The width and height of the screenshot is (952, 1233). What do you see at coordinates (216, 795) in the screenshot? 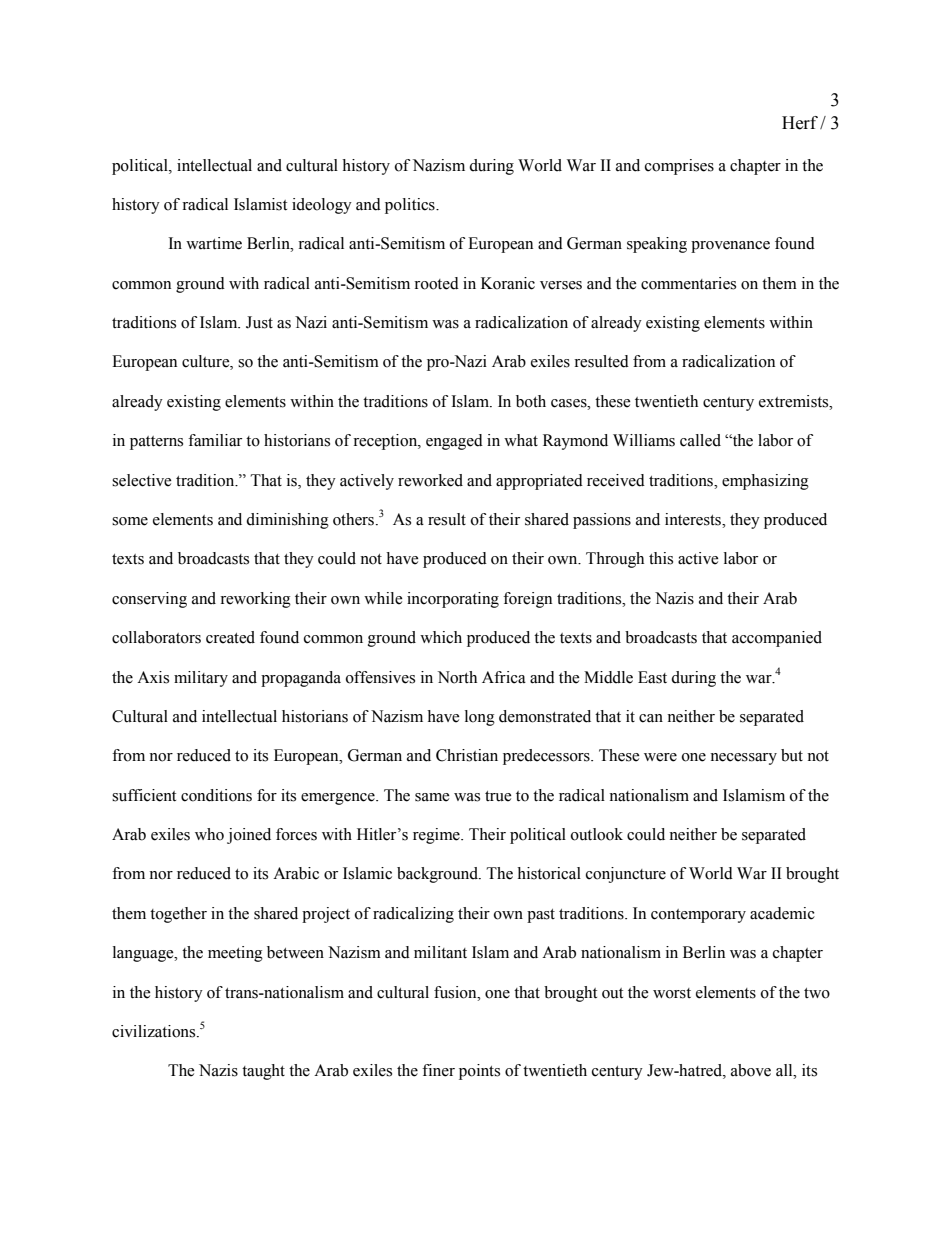
I see `conditions` at bounding box center [216, 795].
